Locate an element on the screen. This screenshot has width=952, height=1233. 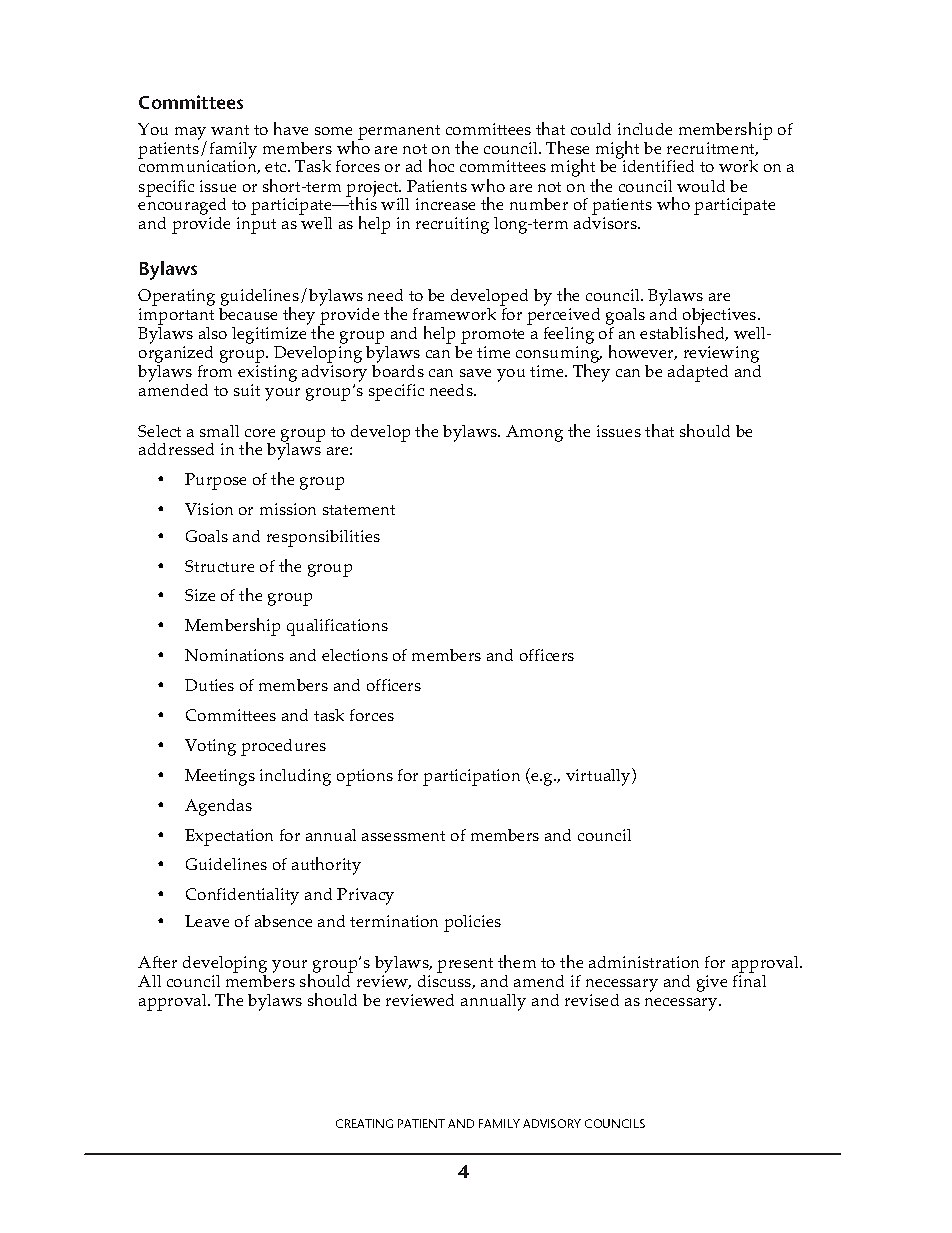
give is located at coordinates (712, 983).
